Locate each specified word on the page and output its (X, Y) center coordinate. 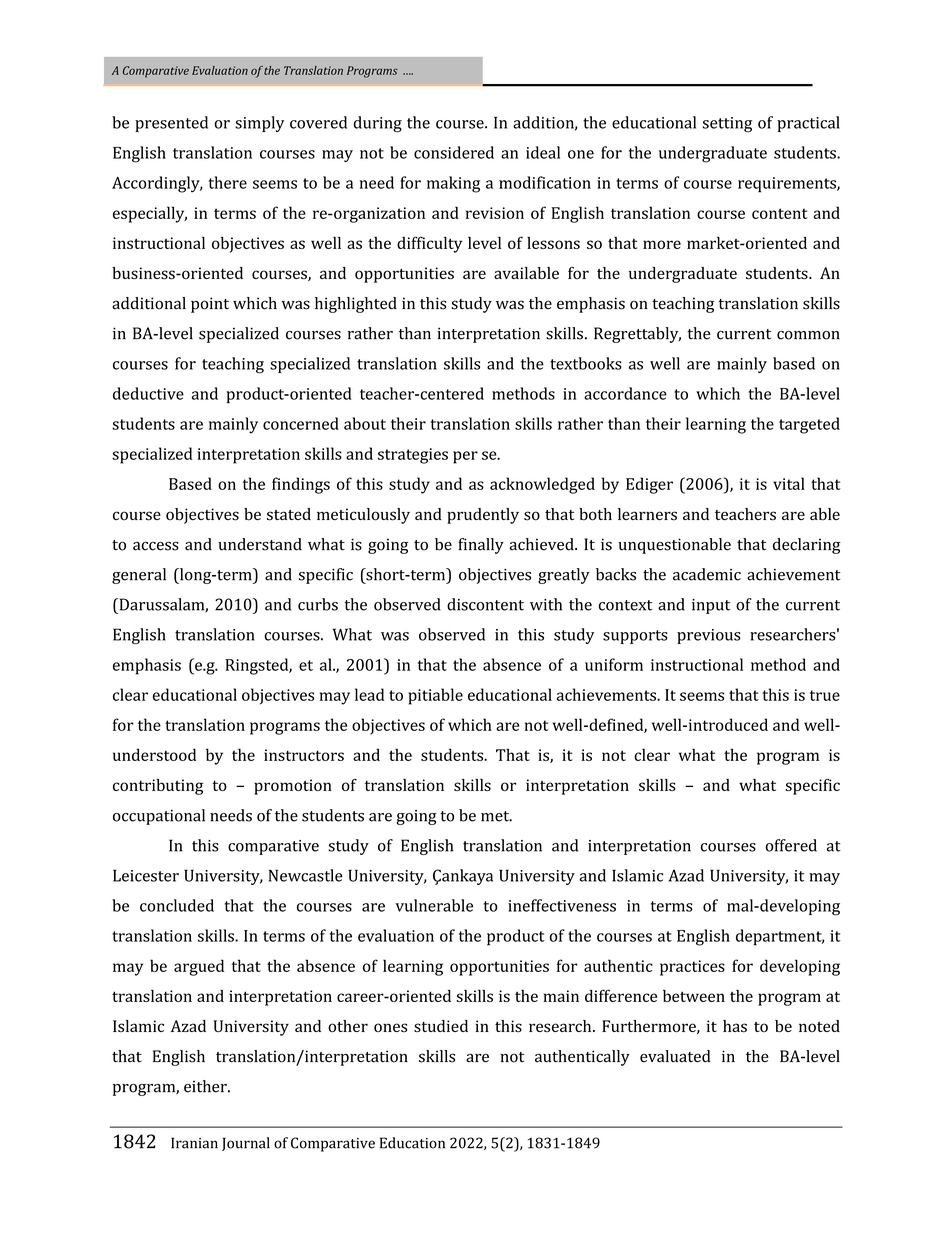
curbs (318, 604)
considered (454, 152)
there (228, 182)
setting (727, 125)
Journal (246, 1144)
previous (708, 636)
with (546, 604)
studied (441, 1026)
